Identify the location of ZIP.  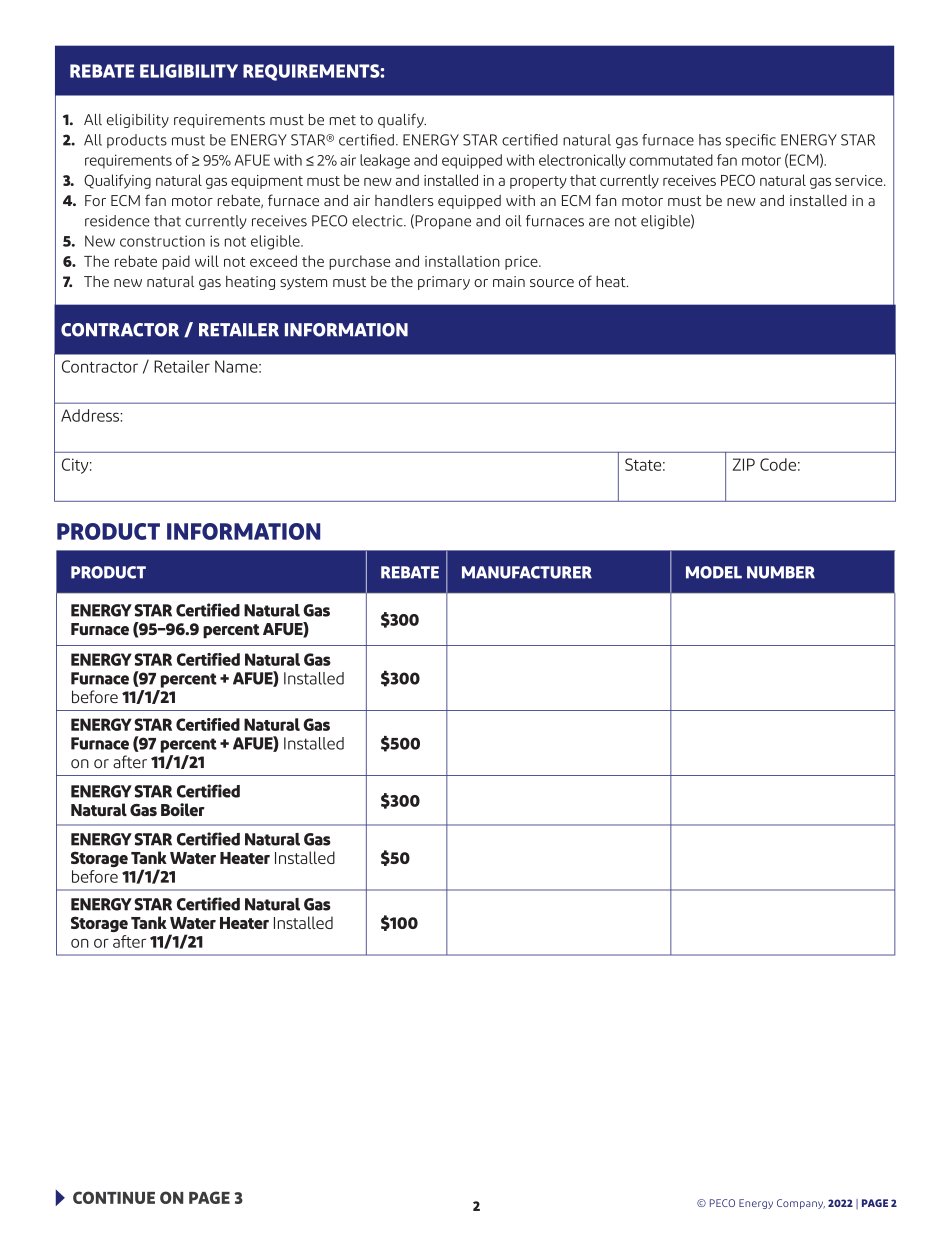
(744, 464).
